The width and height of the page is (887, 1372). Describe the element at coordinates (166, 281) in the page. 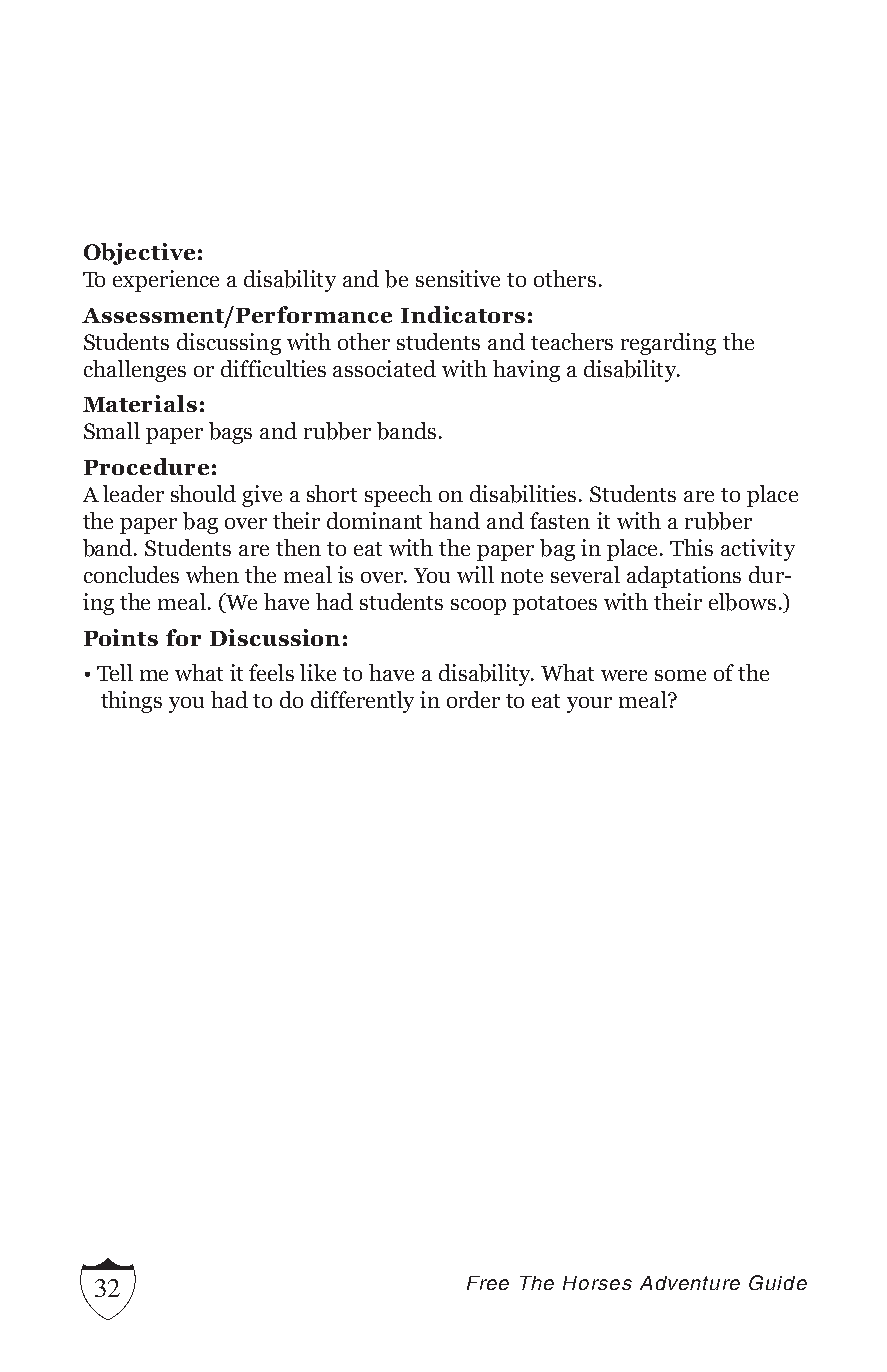

I see `experience` at that location.
